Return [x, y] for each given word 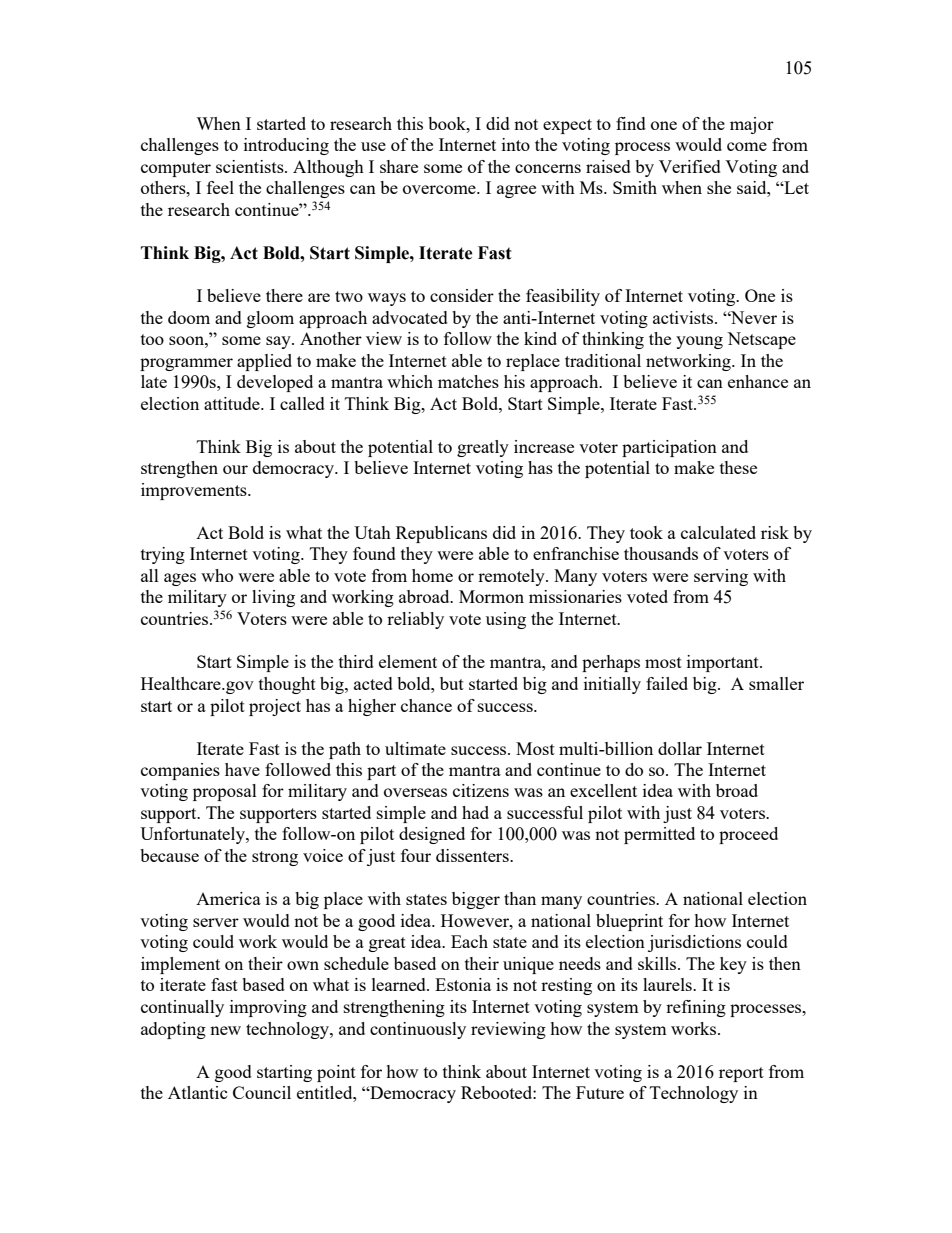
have [242, 769]
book [448, 123]
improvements [195, 491]
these [738, 467]
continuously [418, 1030]
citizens [481, 790]
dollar [680, 748]
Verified [690, 166]
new [225, 1030]
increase [544, 446]
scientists [251, 166]
